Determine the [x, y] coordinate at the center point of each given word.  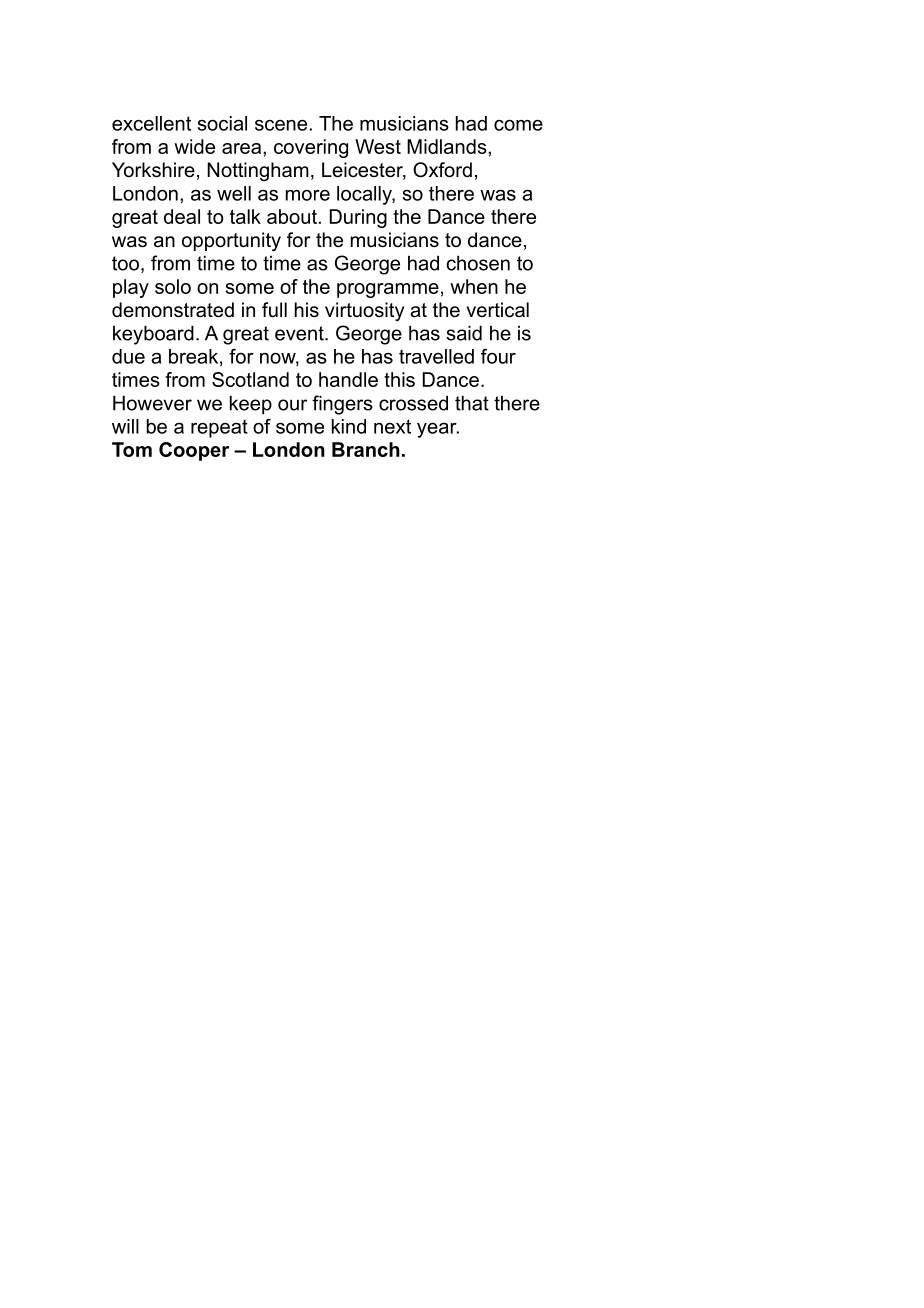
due [128, 356]
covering [311, 148]
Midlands [448, 146]
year [438, 430]
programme [388, 290]
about [292, 216]
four [498, 356]
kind [349, 426]
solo [173, 286]
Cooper [194, 451]
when [474, 286]
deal [182, 216]
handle [348, 379]
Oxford [442, 170]
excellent [151, 123]
